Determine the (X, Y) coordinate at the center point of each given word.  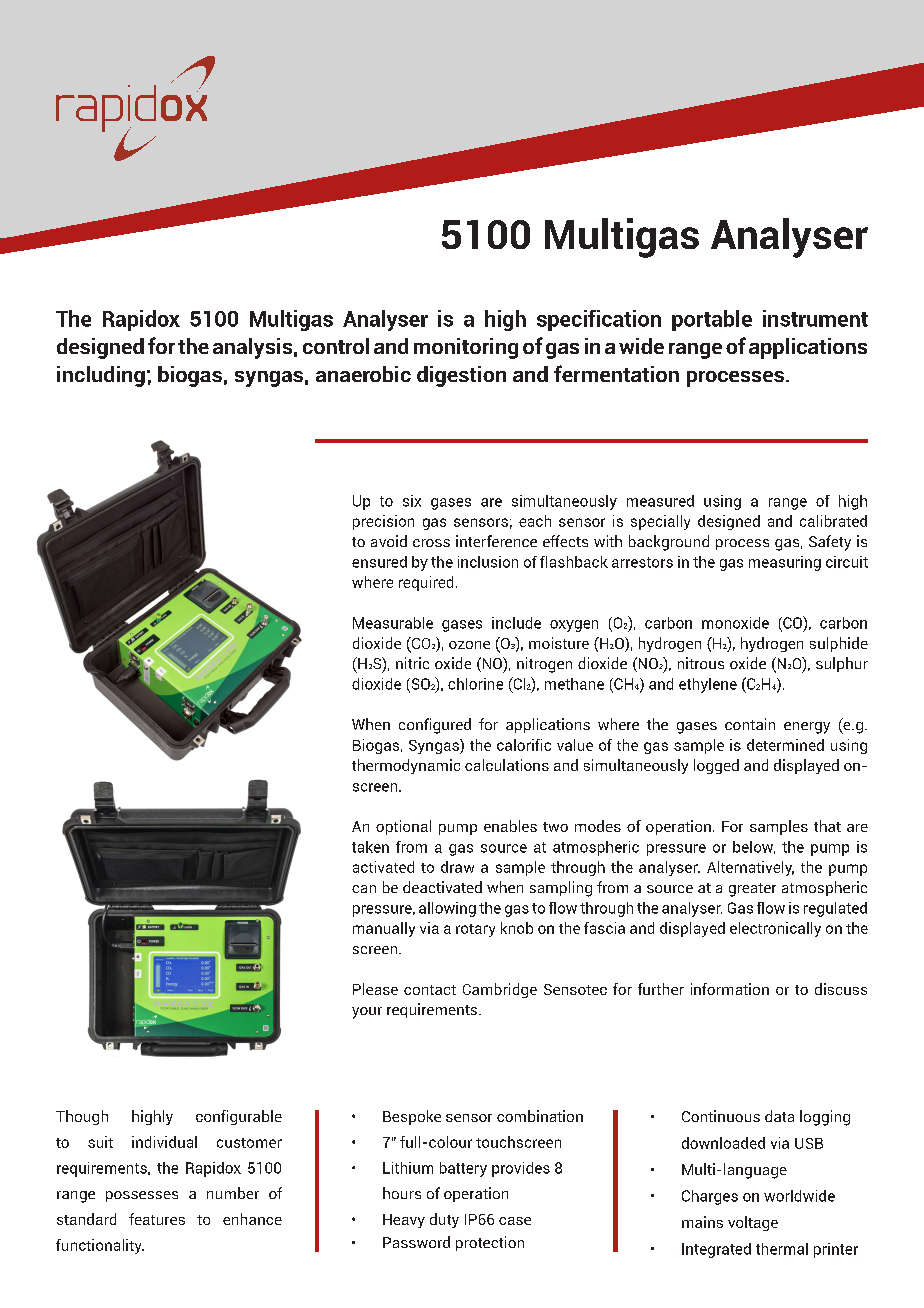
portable (712, 320)
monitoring (466, 348)
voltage (753, 1223)
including (101, 376)
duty (444, 1220)
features (157, 1219)
